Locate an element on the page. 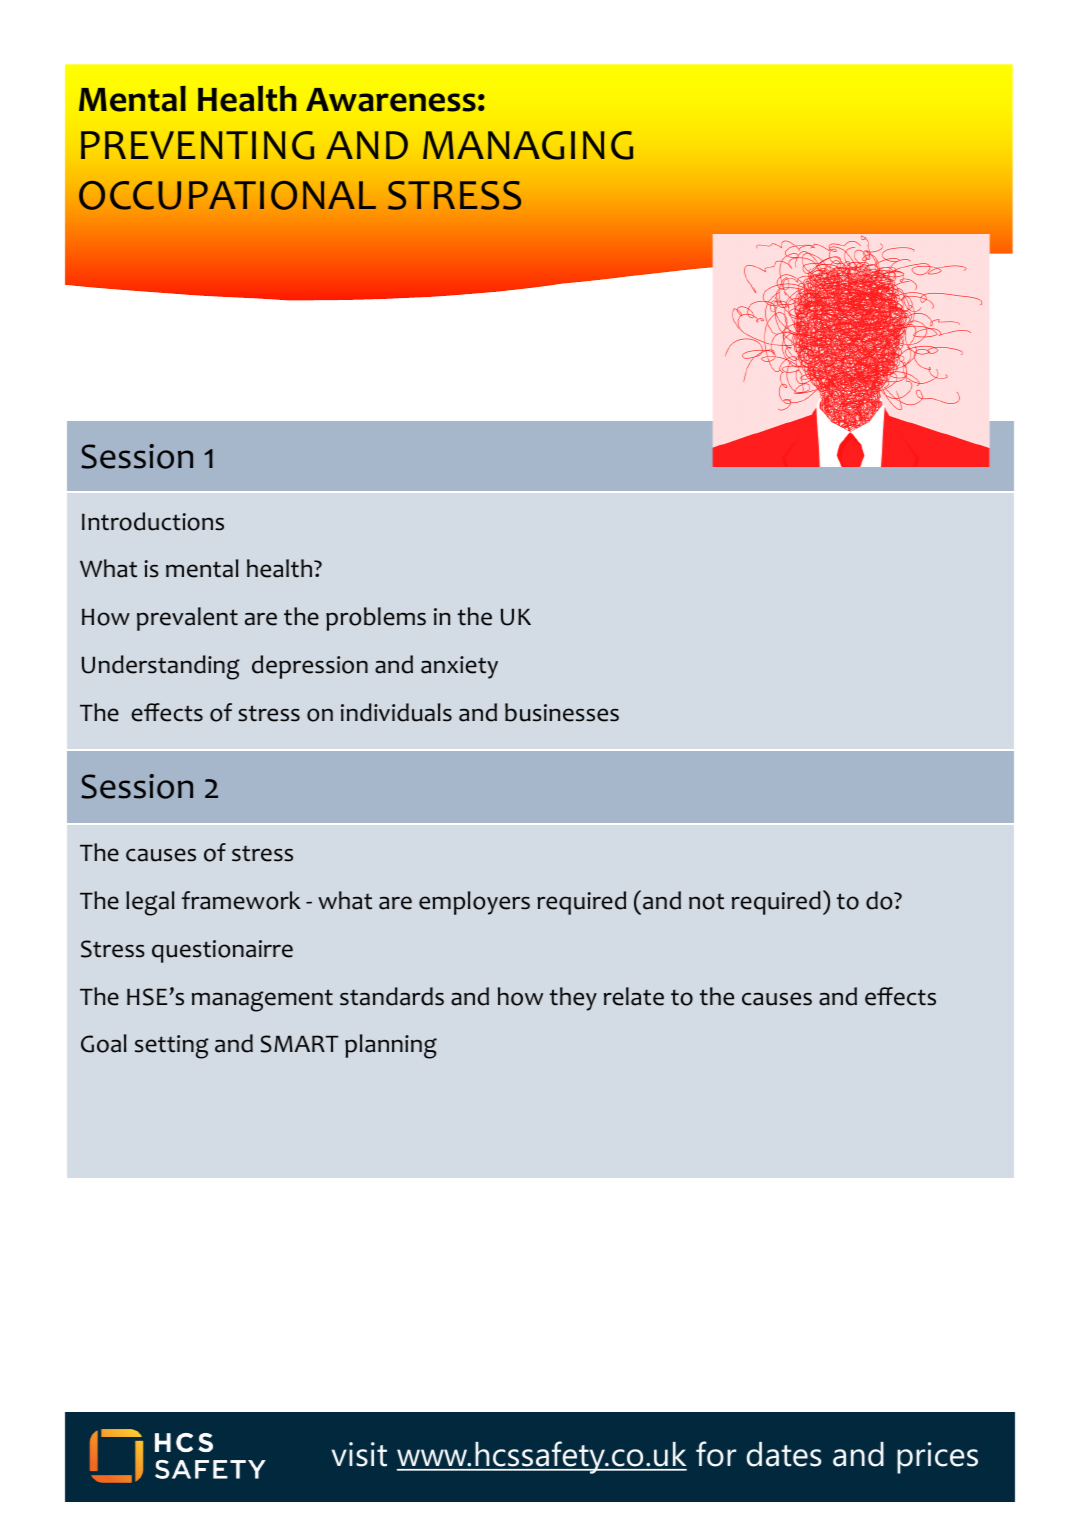 The width and height of the image is (1081, 1528). problems is located at coordinates (376, 619).
